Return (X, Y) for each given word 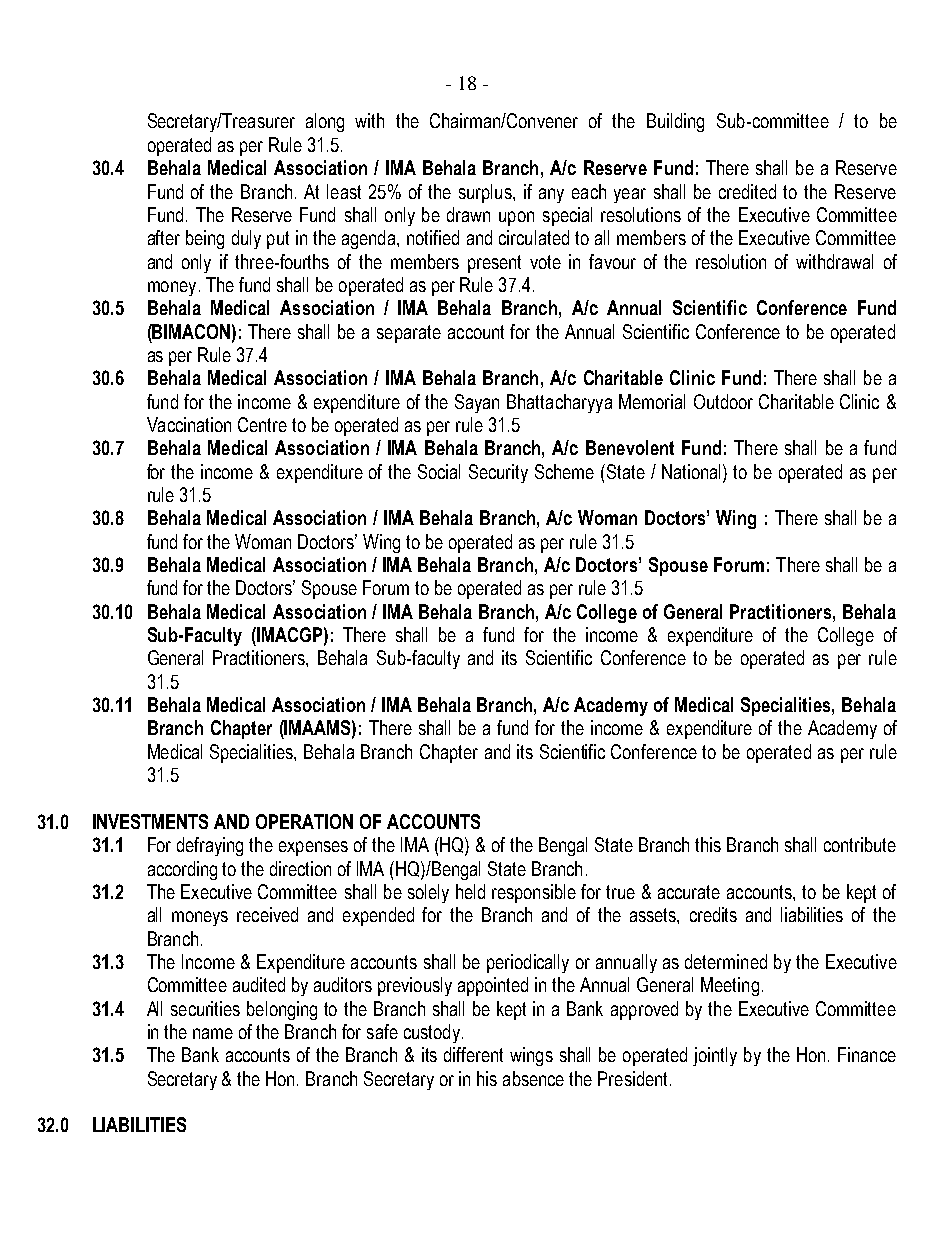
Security (498, 473)
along (325, 122)
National (693, 471)
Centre (262, 424)
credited (747, 191)
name (213, 1033)
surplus (486, 193)
